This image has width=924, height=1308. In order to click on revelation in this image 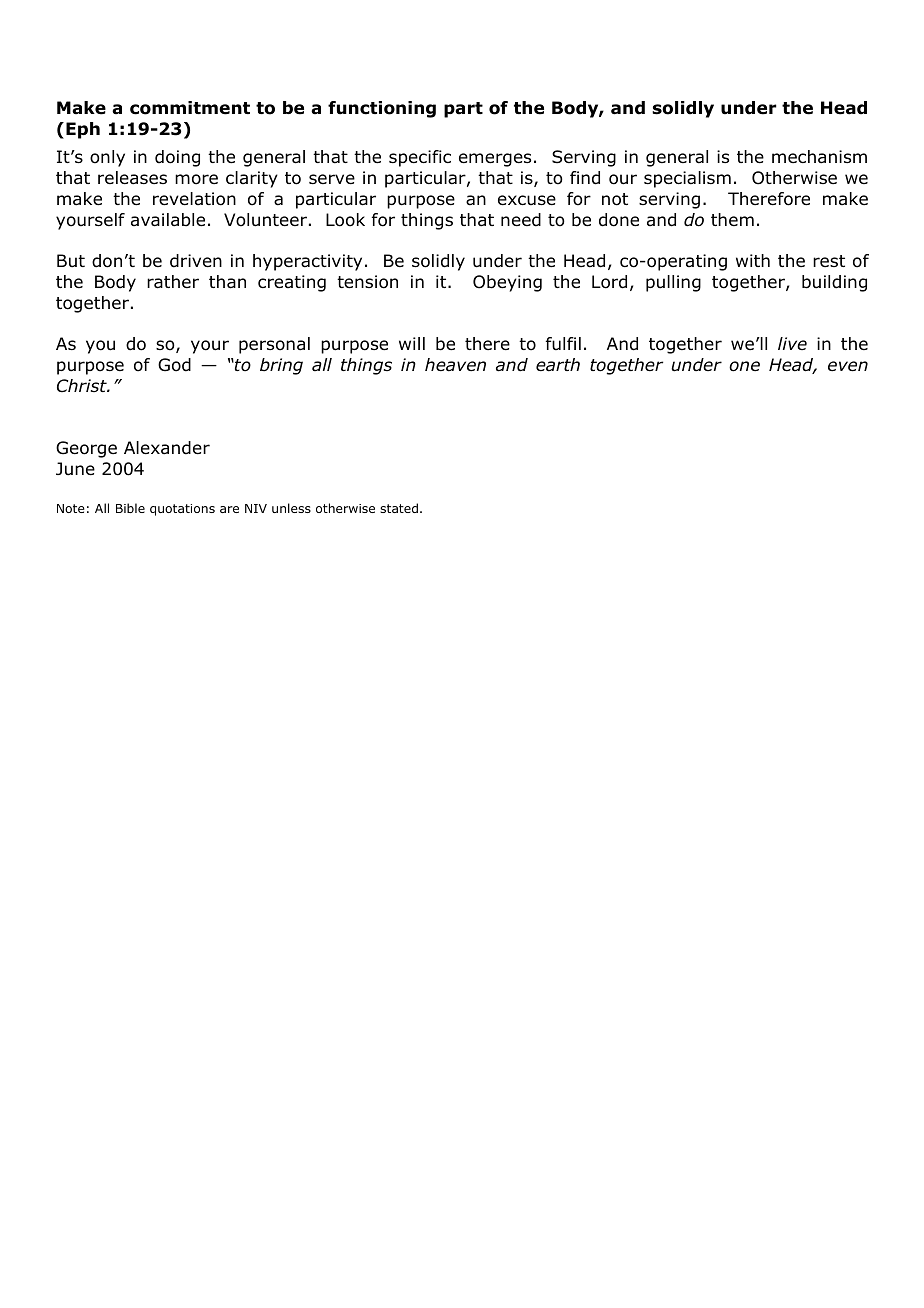, I will do `click(194, 199)`.
